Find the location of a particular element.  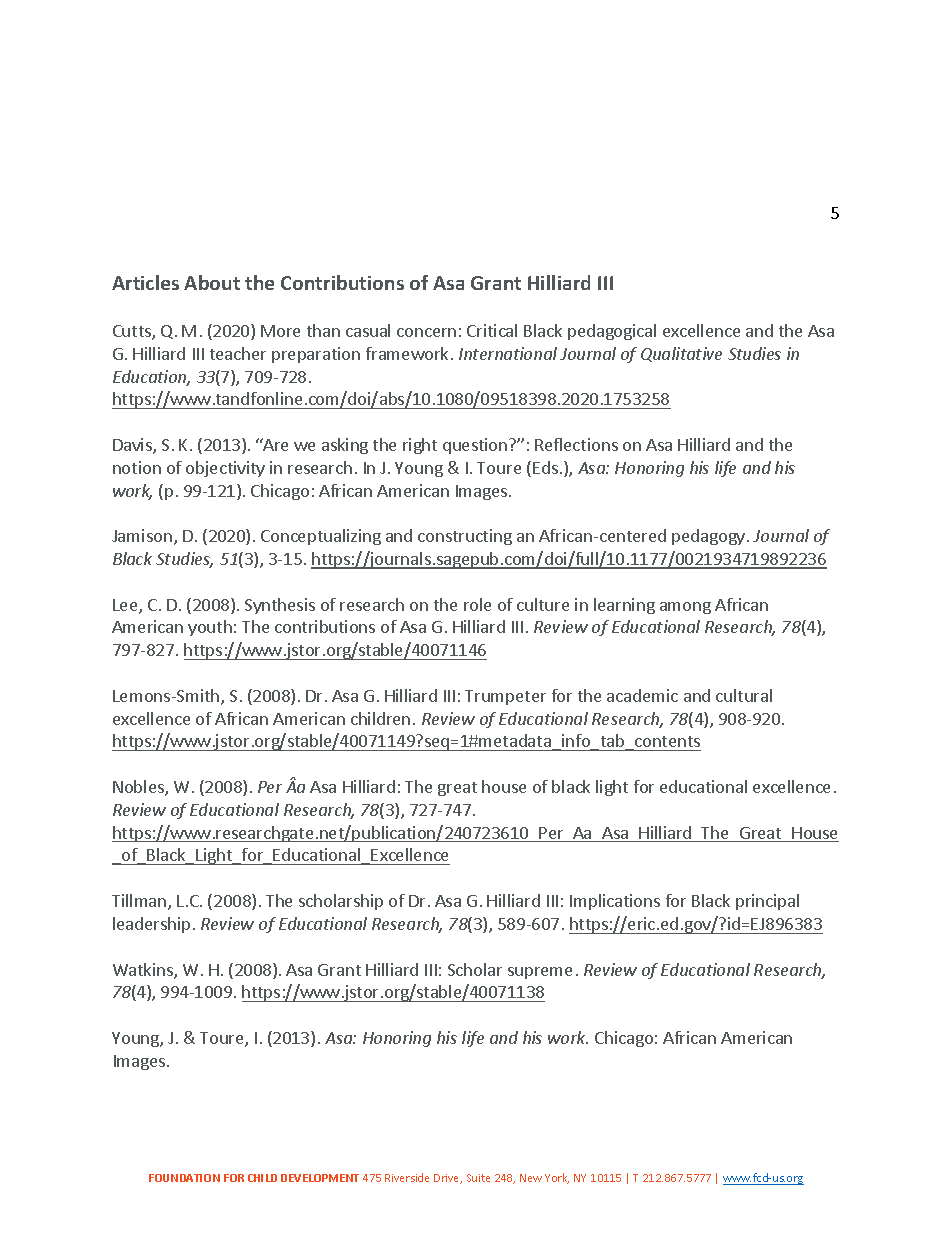

leadership is located at coordinates (151, 925).
